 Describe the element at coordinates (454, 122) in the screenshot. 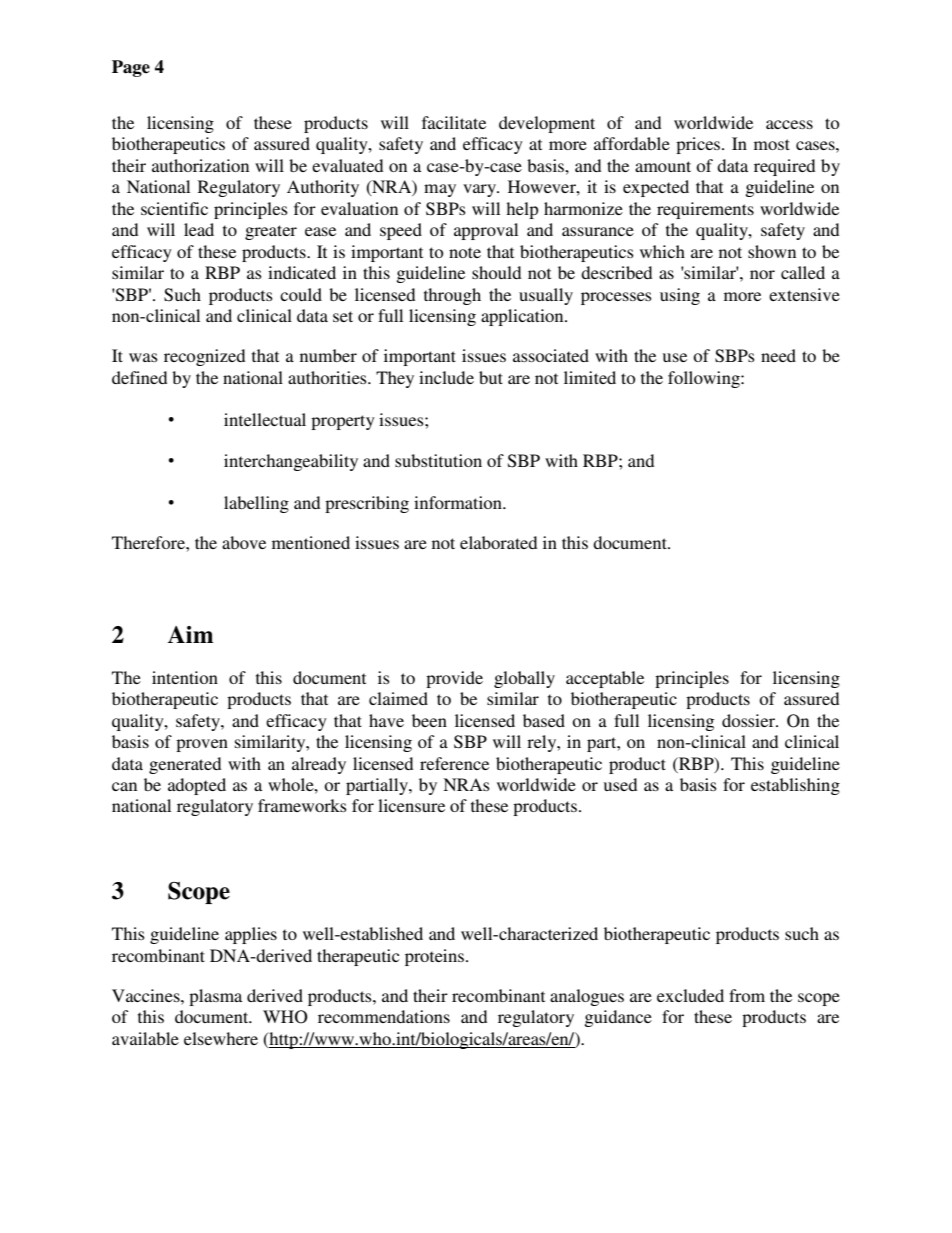

I see `facilitate` at that location.
